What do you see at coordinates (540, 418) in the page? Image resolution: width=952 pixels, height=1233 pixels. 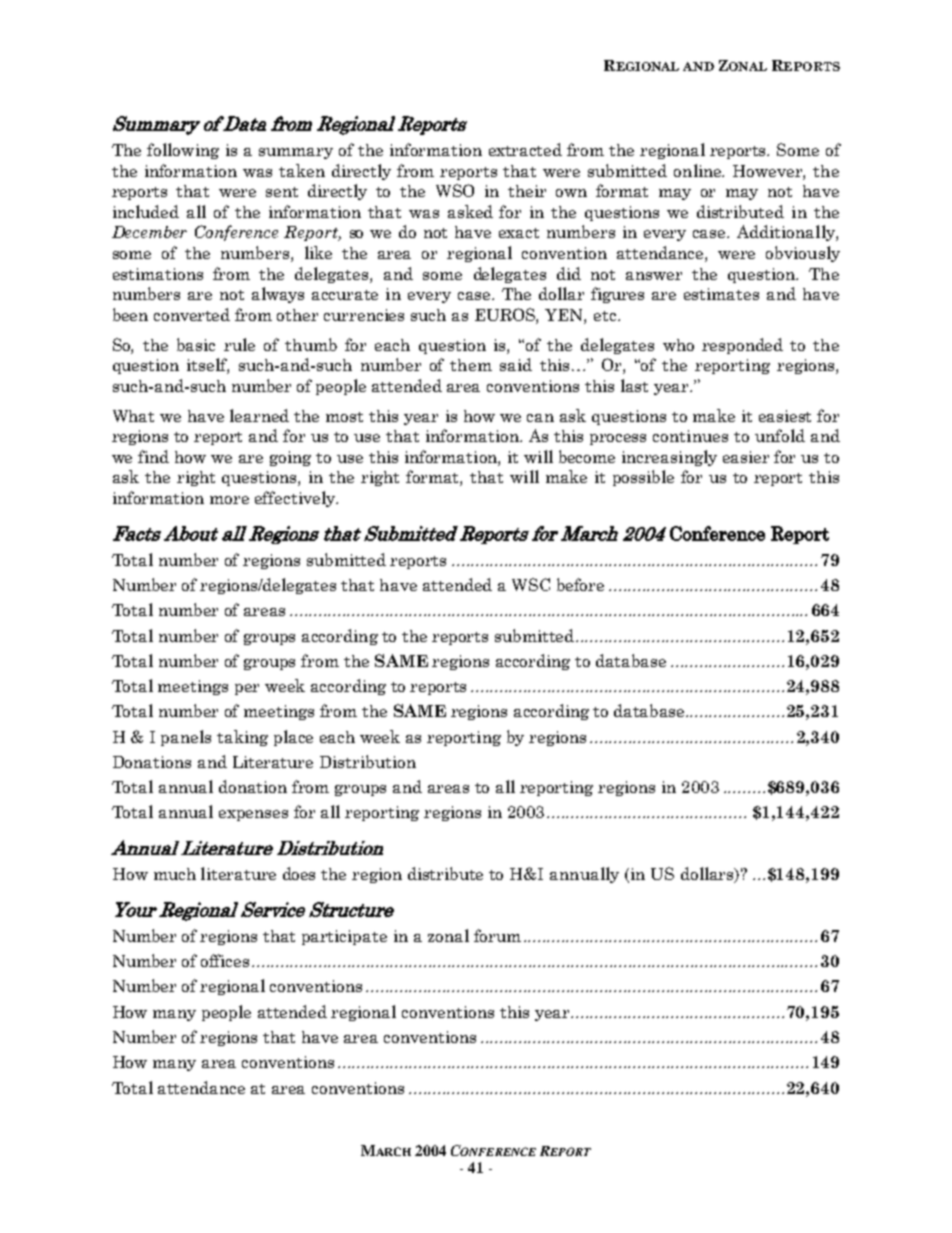 I see `can` at bounding box center [540, 418].
